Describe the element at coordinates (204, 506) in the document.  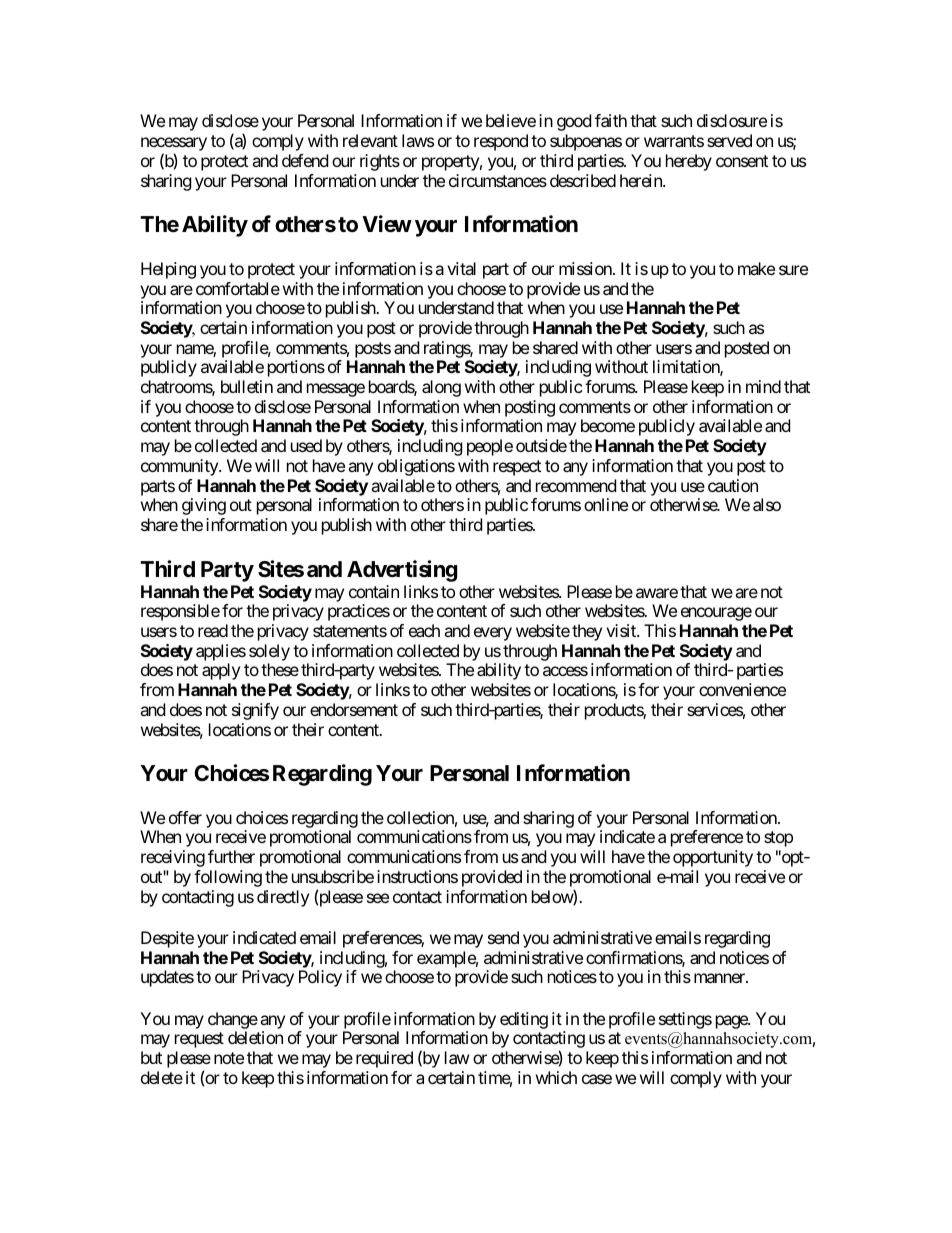
I see `giving` at that location.
